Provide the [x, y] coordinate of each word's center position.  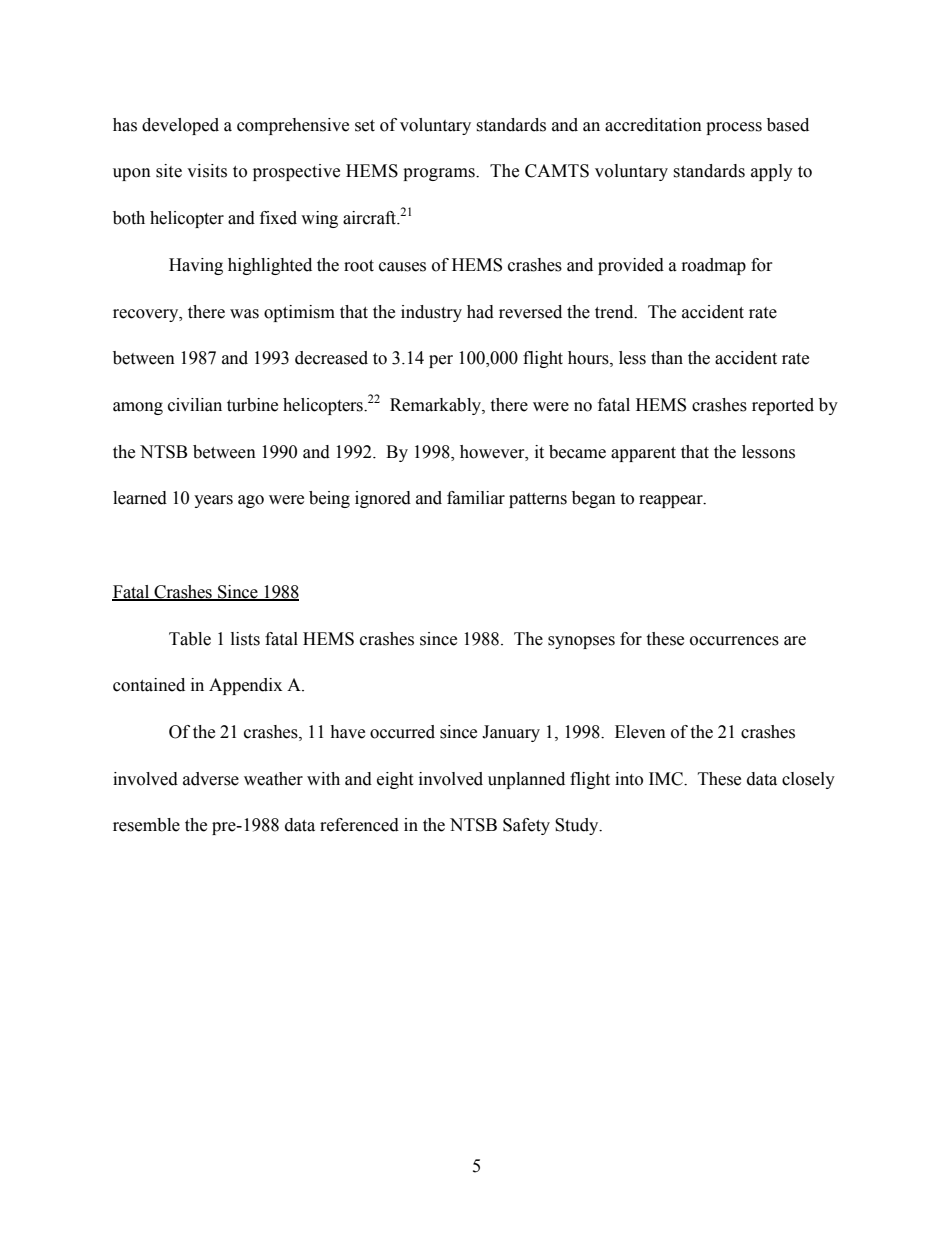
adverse [211, 779]
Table [190, 639]
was [244, 314]
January [511, 733]
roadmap [714, 266]
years [213, 501]
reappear [672, 501]
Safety [526, 826]
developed [180, 126]
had [480, 312]
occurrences [734, 641]
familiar [476, 498]
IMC [667, 779]
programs [440, 174]
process [734, 128]
